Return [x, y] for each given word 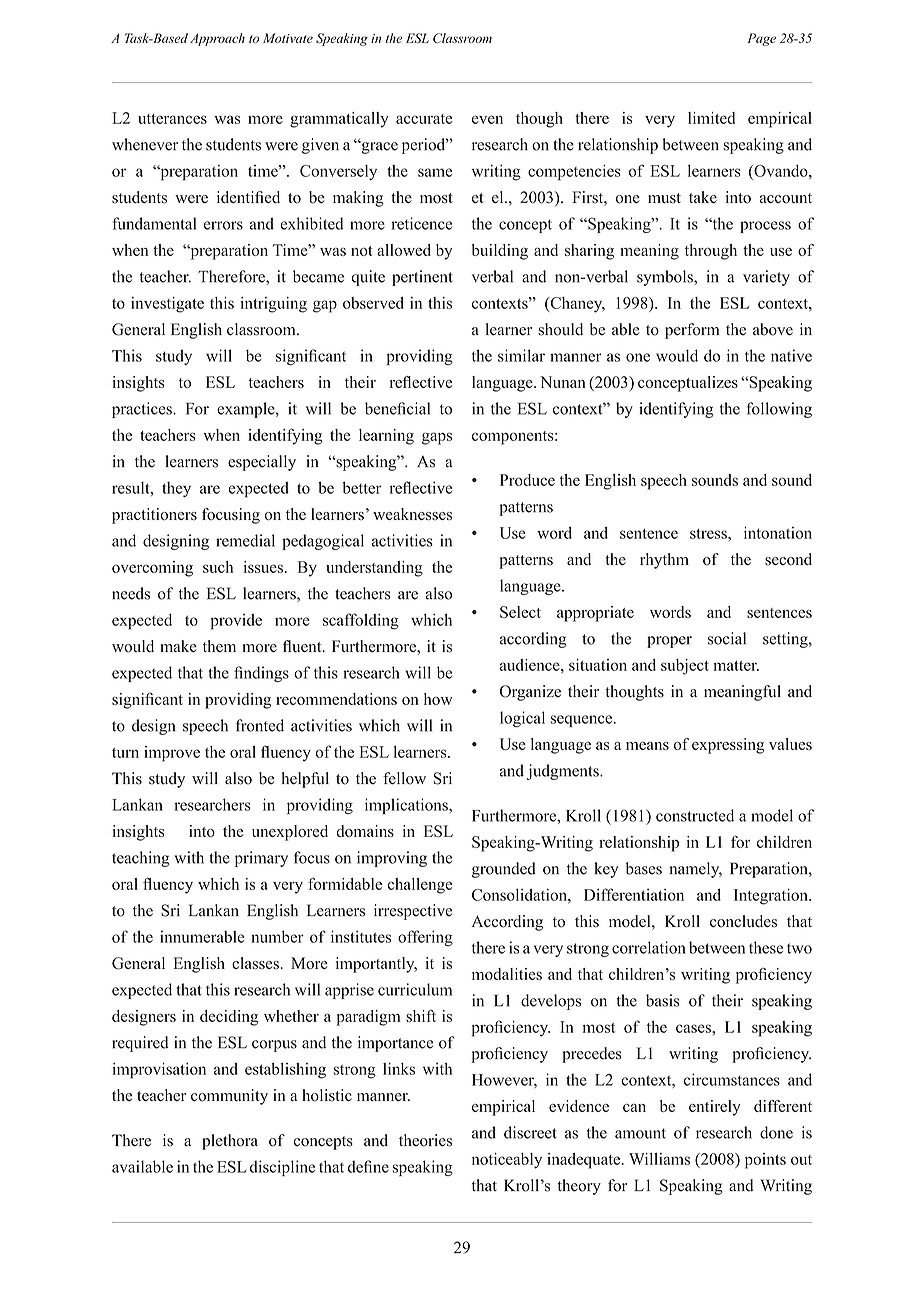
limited [711, 118]
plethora [230, 1142]
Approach [217, 39]
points [765, 1161]
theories [425, 1140]
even [487, 119]
